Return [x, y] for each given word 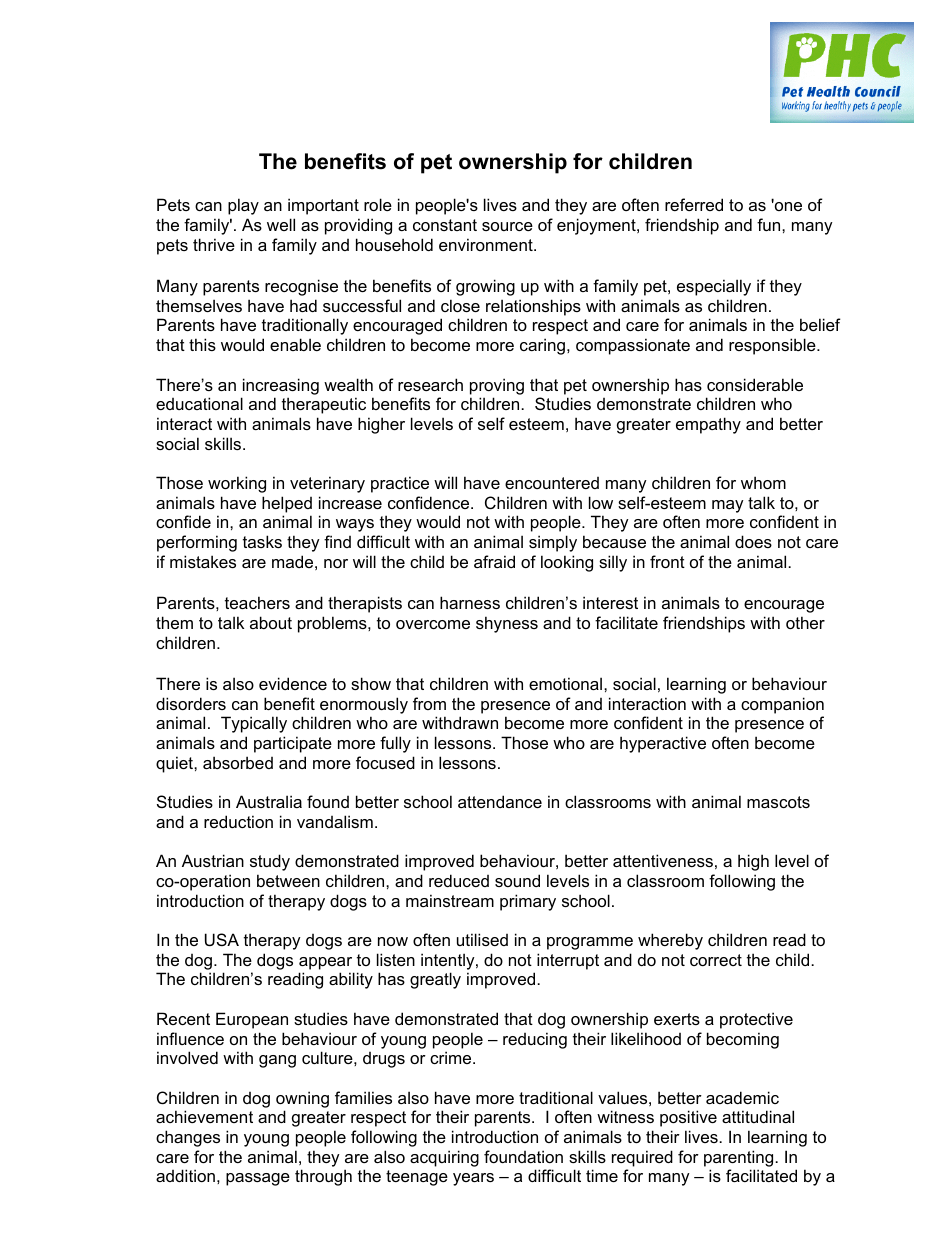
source [507, 226]
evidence [293, 683]
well [281, 224]
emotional [567, 683]
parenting [740, 1158]
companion [782, 705]
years [473, 1179]
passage [258, 1179]
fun [770, 224]
